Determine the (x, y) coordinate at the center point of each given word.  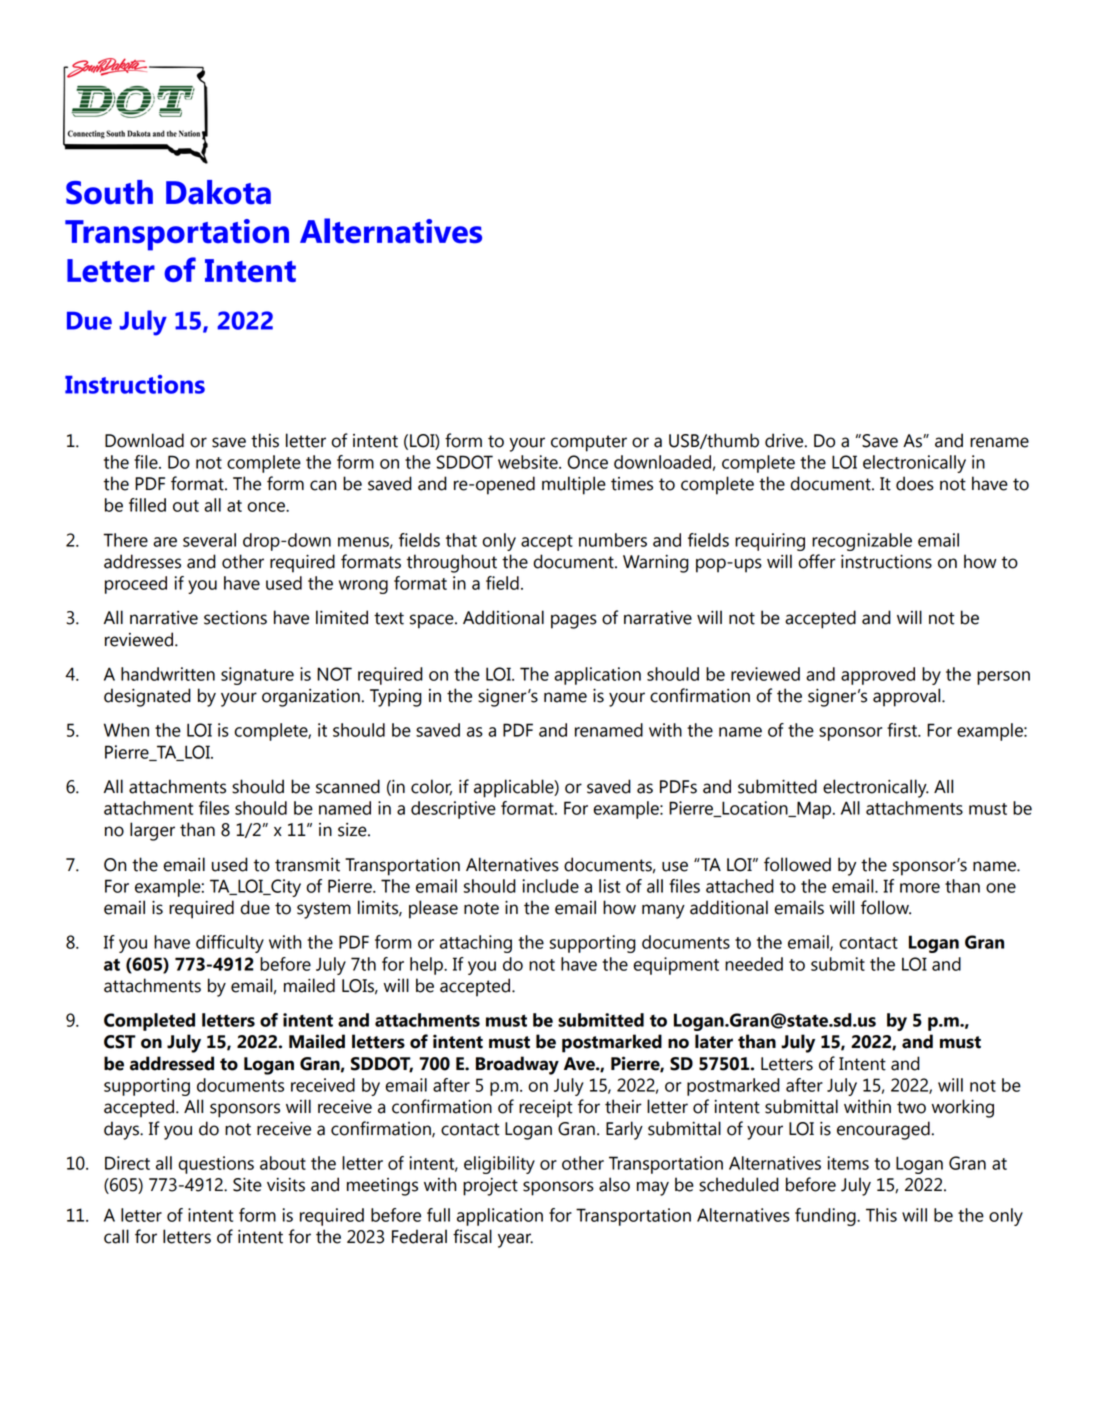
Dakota (218, 192)
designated (147, 697)
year (515, 1240)
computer (589, 443)
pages (574, 621)
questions (216, 1165)
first (903, 730)
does (915, 483)
